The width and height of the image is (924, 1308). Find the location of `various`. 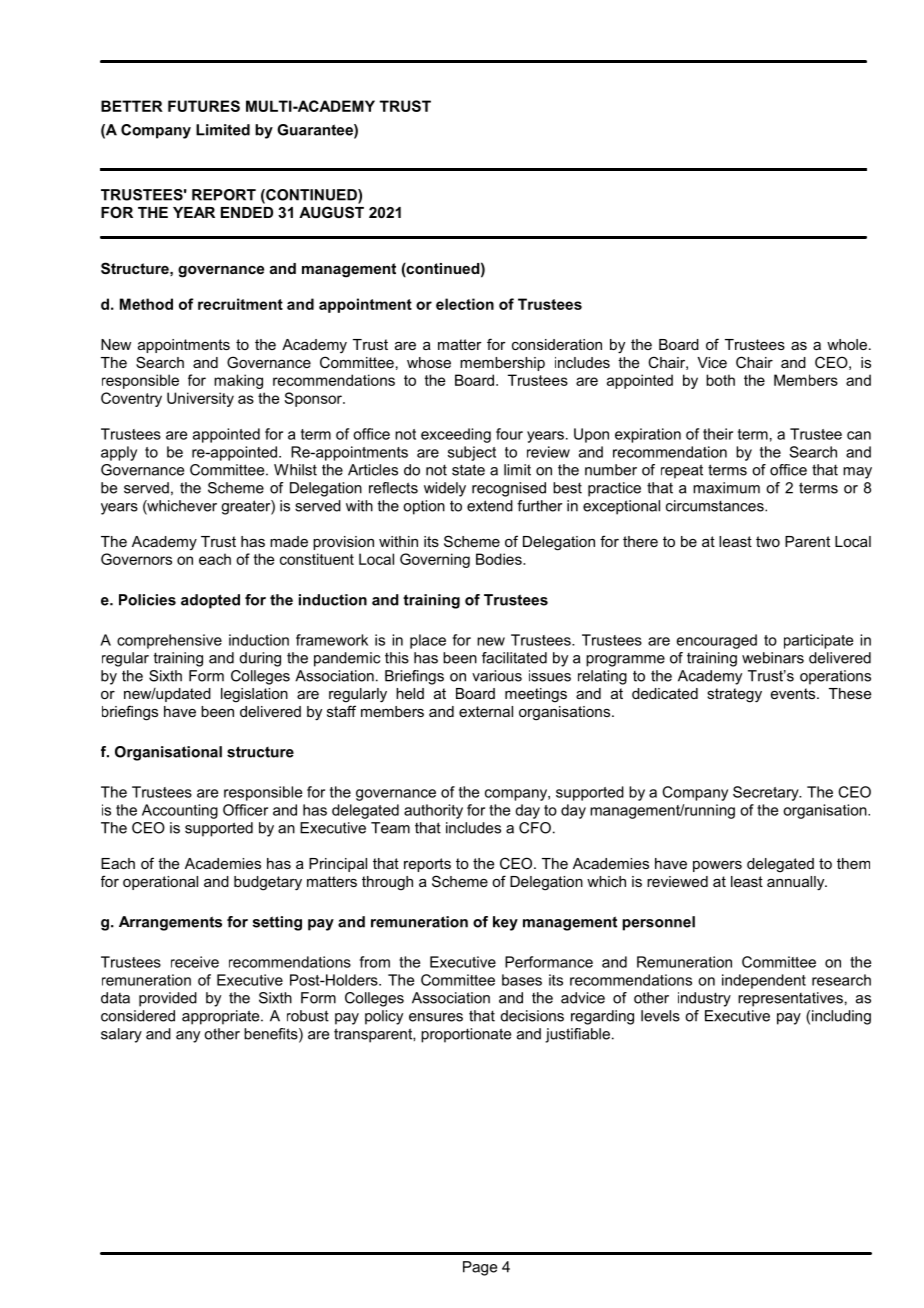

various is located at coordinates (497, 676).
